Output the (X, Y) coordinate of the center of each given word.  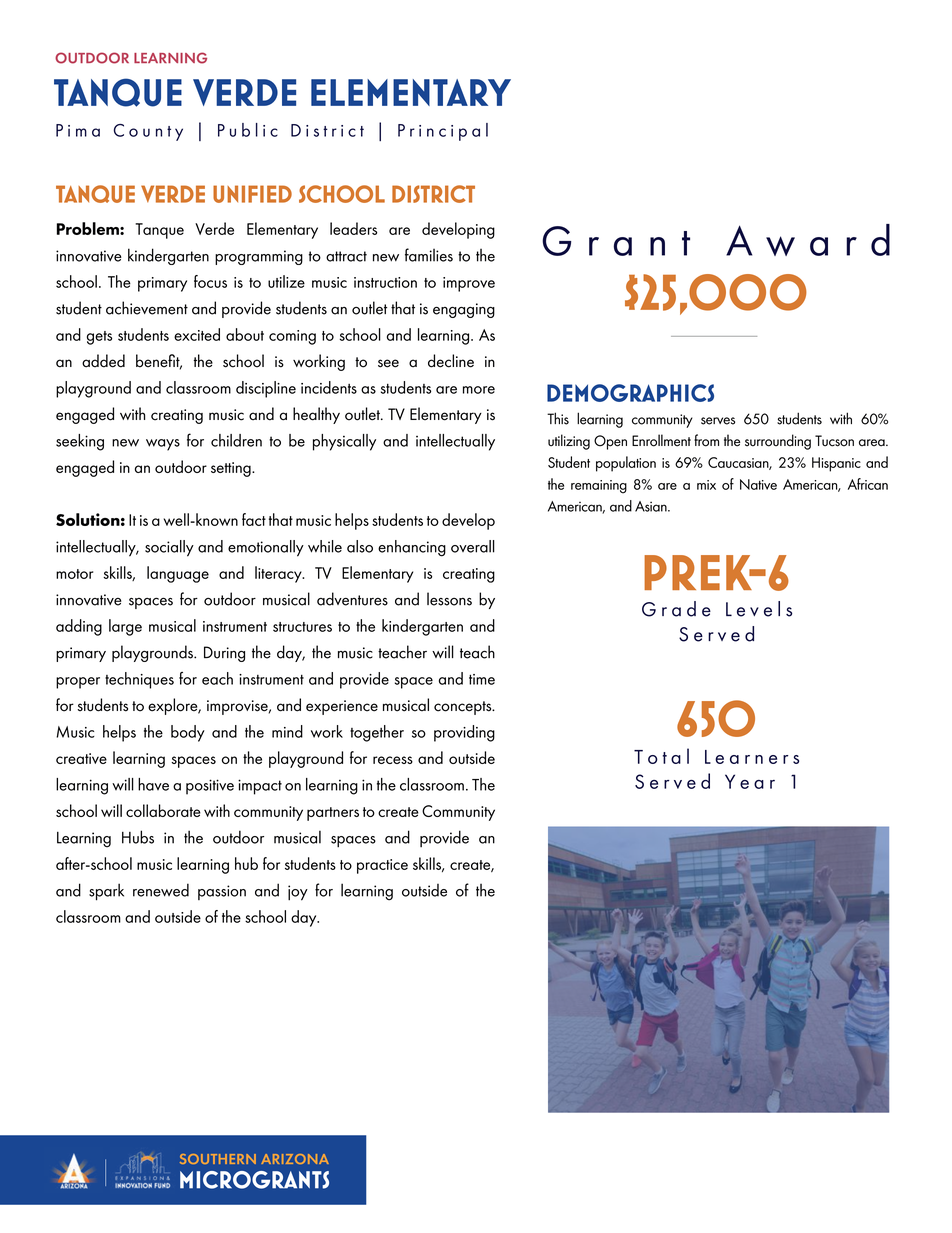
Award (808, 240)
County (148, 132)
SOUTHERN (218, 1159)
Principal (443, 132)
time (482, 679)
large (125, 627)
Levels (759, 609)
